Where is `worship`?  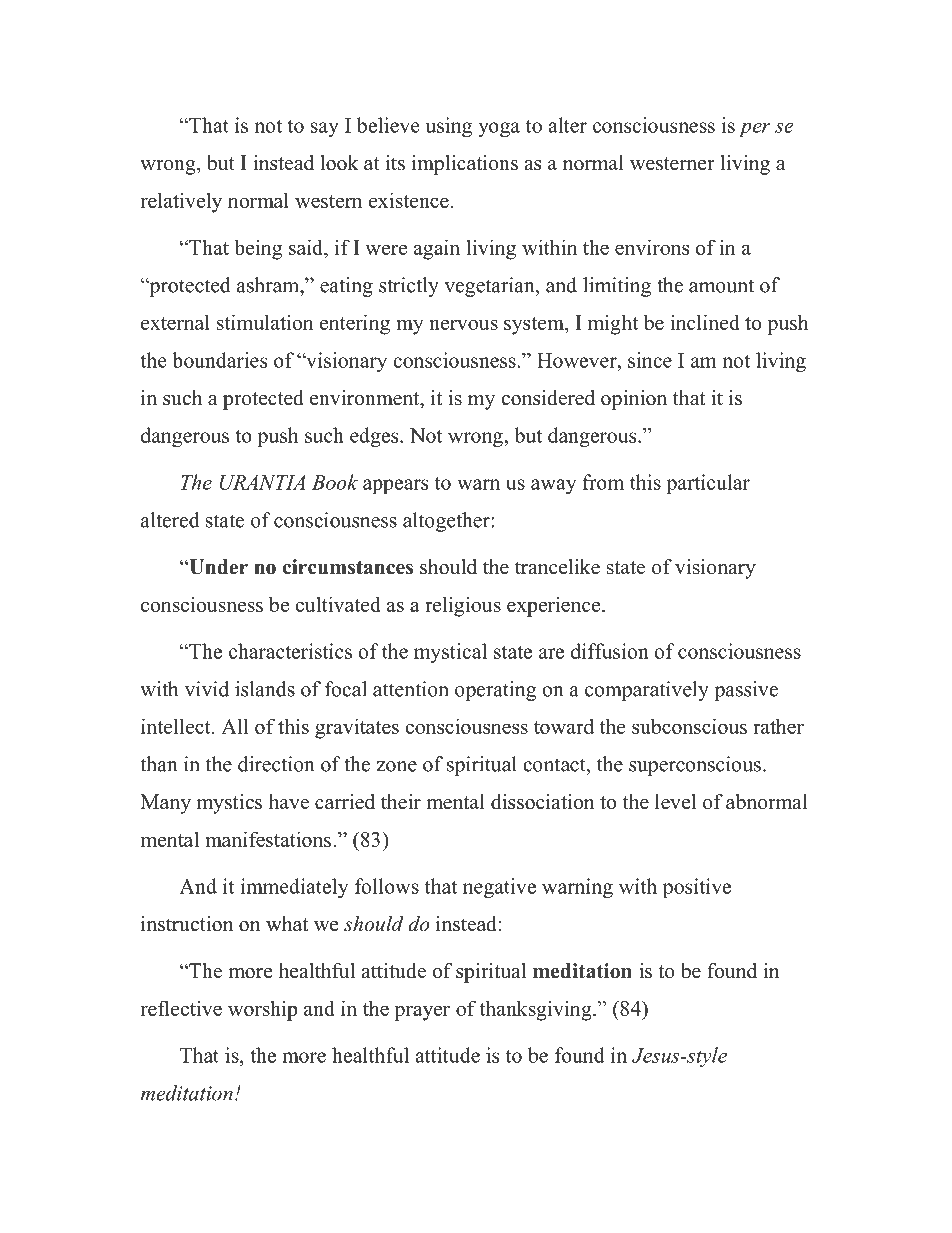
worship is located at coordinates (262, 1010).
